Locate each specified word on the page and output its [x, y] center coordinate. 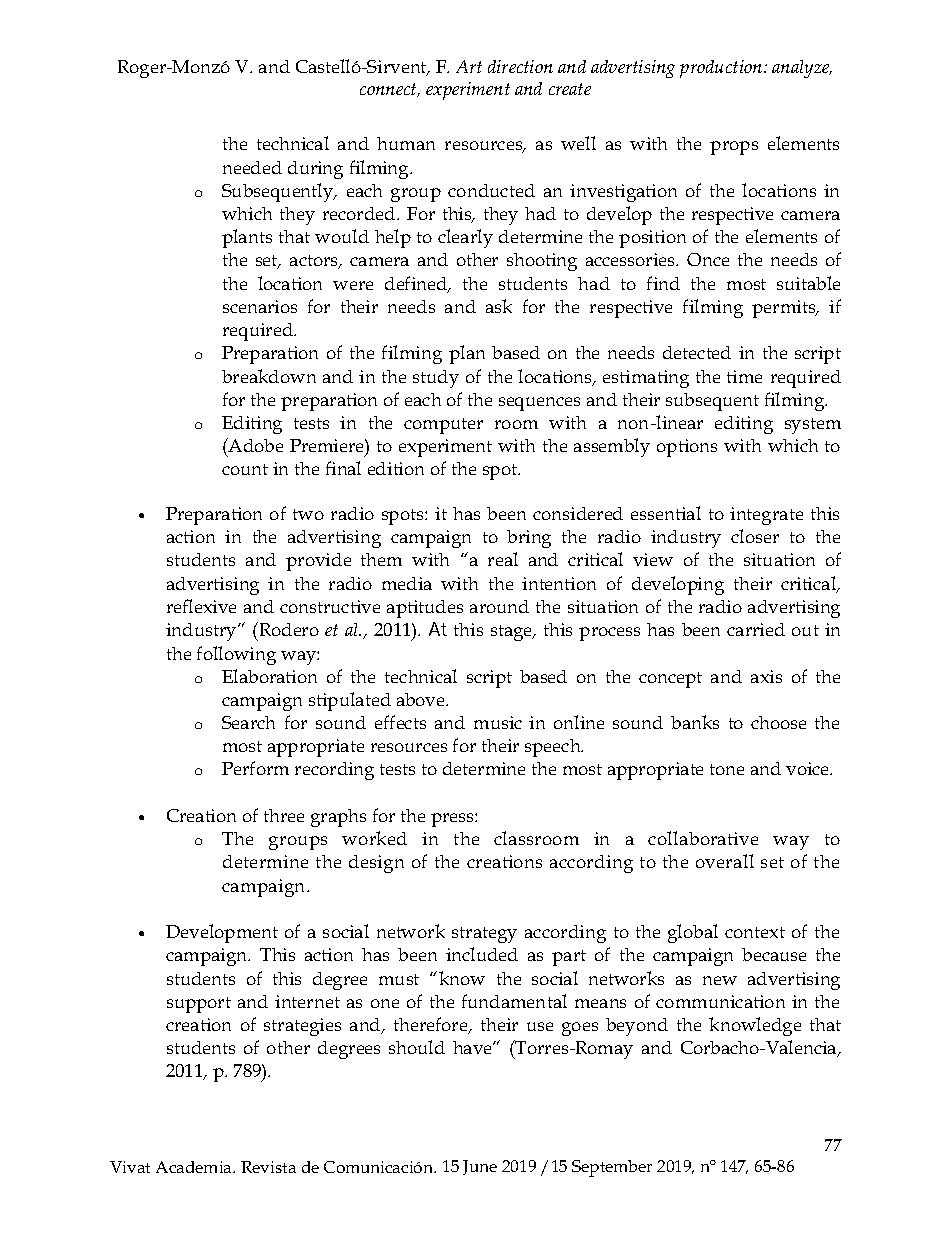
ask [499, 306]
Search [248, 722]
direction [520, 66]
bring [529, 539]
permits [785, 309]
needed [252, 167]
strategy [484, 935]
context [755, 932]
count [245, 469]
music [498, 722]
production [722, 69]
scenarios [260, 306]
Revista [268, 1167]
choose [778, 722]
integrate [766, 516]
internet [307, 1001]
